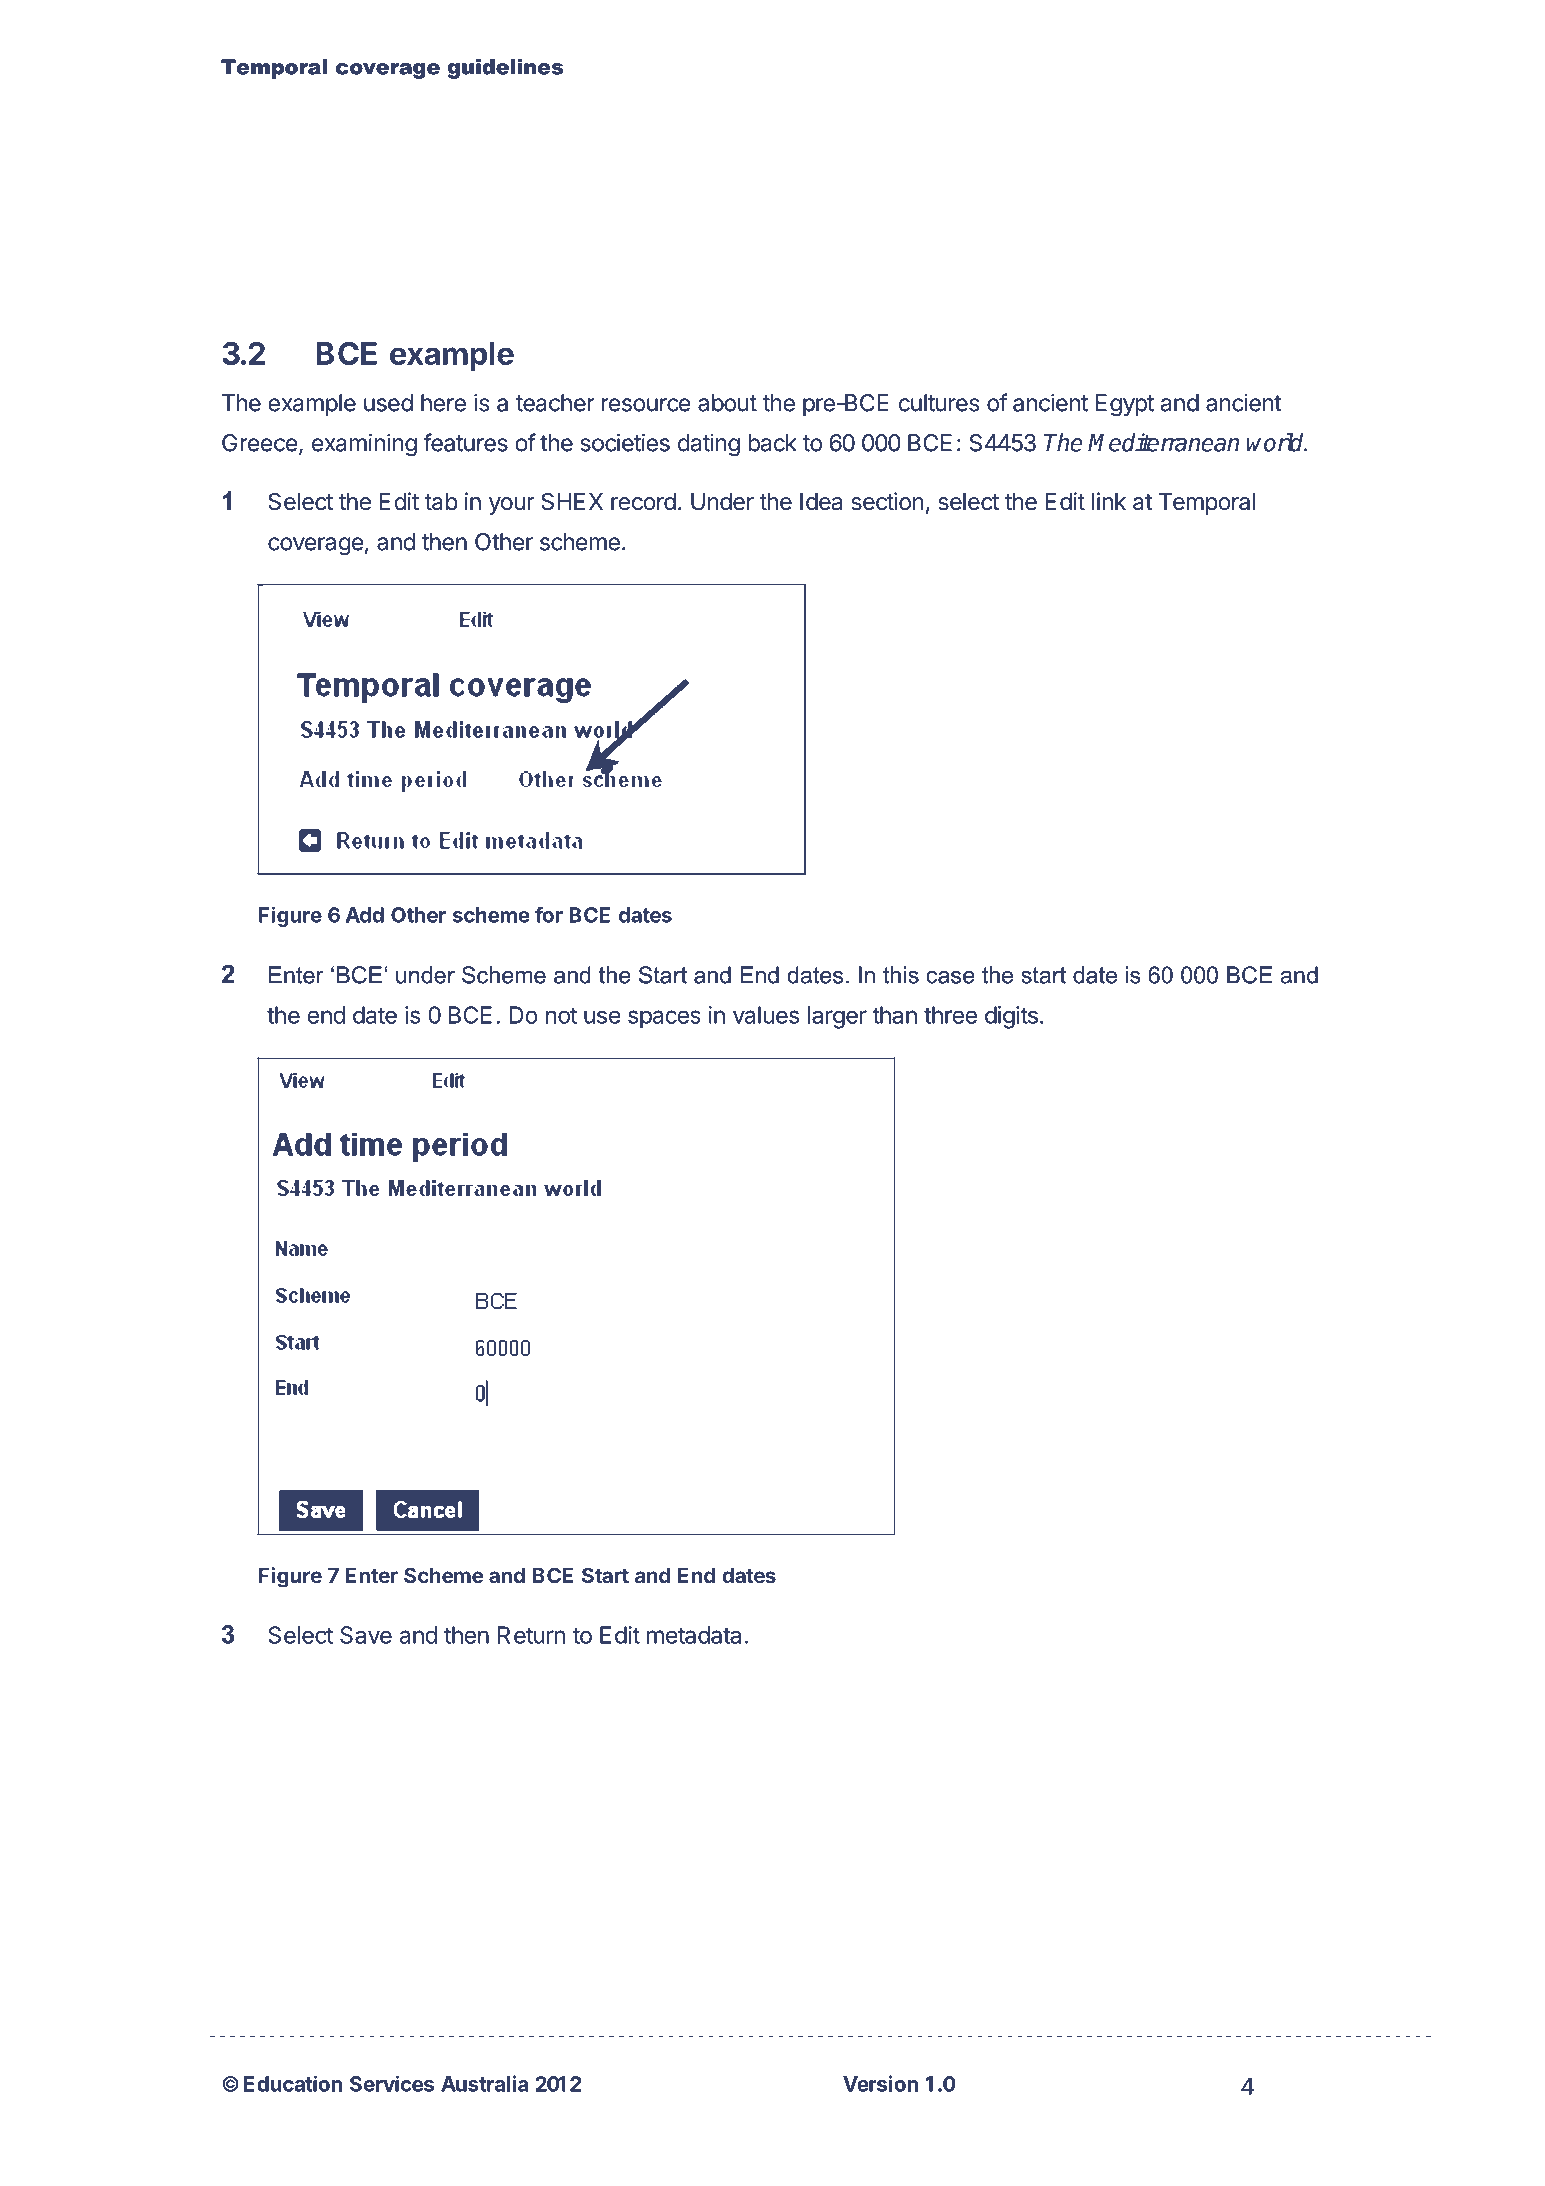  I want to click on guidelines, so click(505, 69).
